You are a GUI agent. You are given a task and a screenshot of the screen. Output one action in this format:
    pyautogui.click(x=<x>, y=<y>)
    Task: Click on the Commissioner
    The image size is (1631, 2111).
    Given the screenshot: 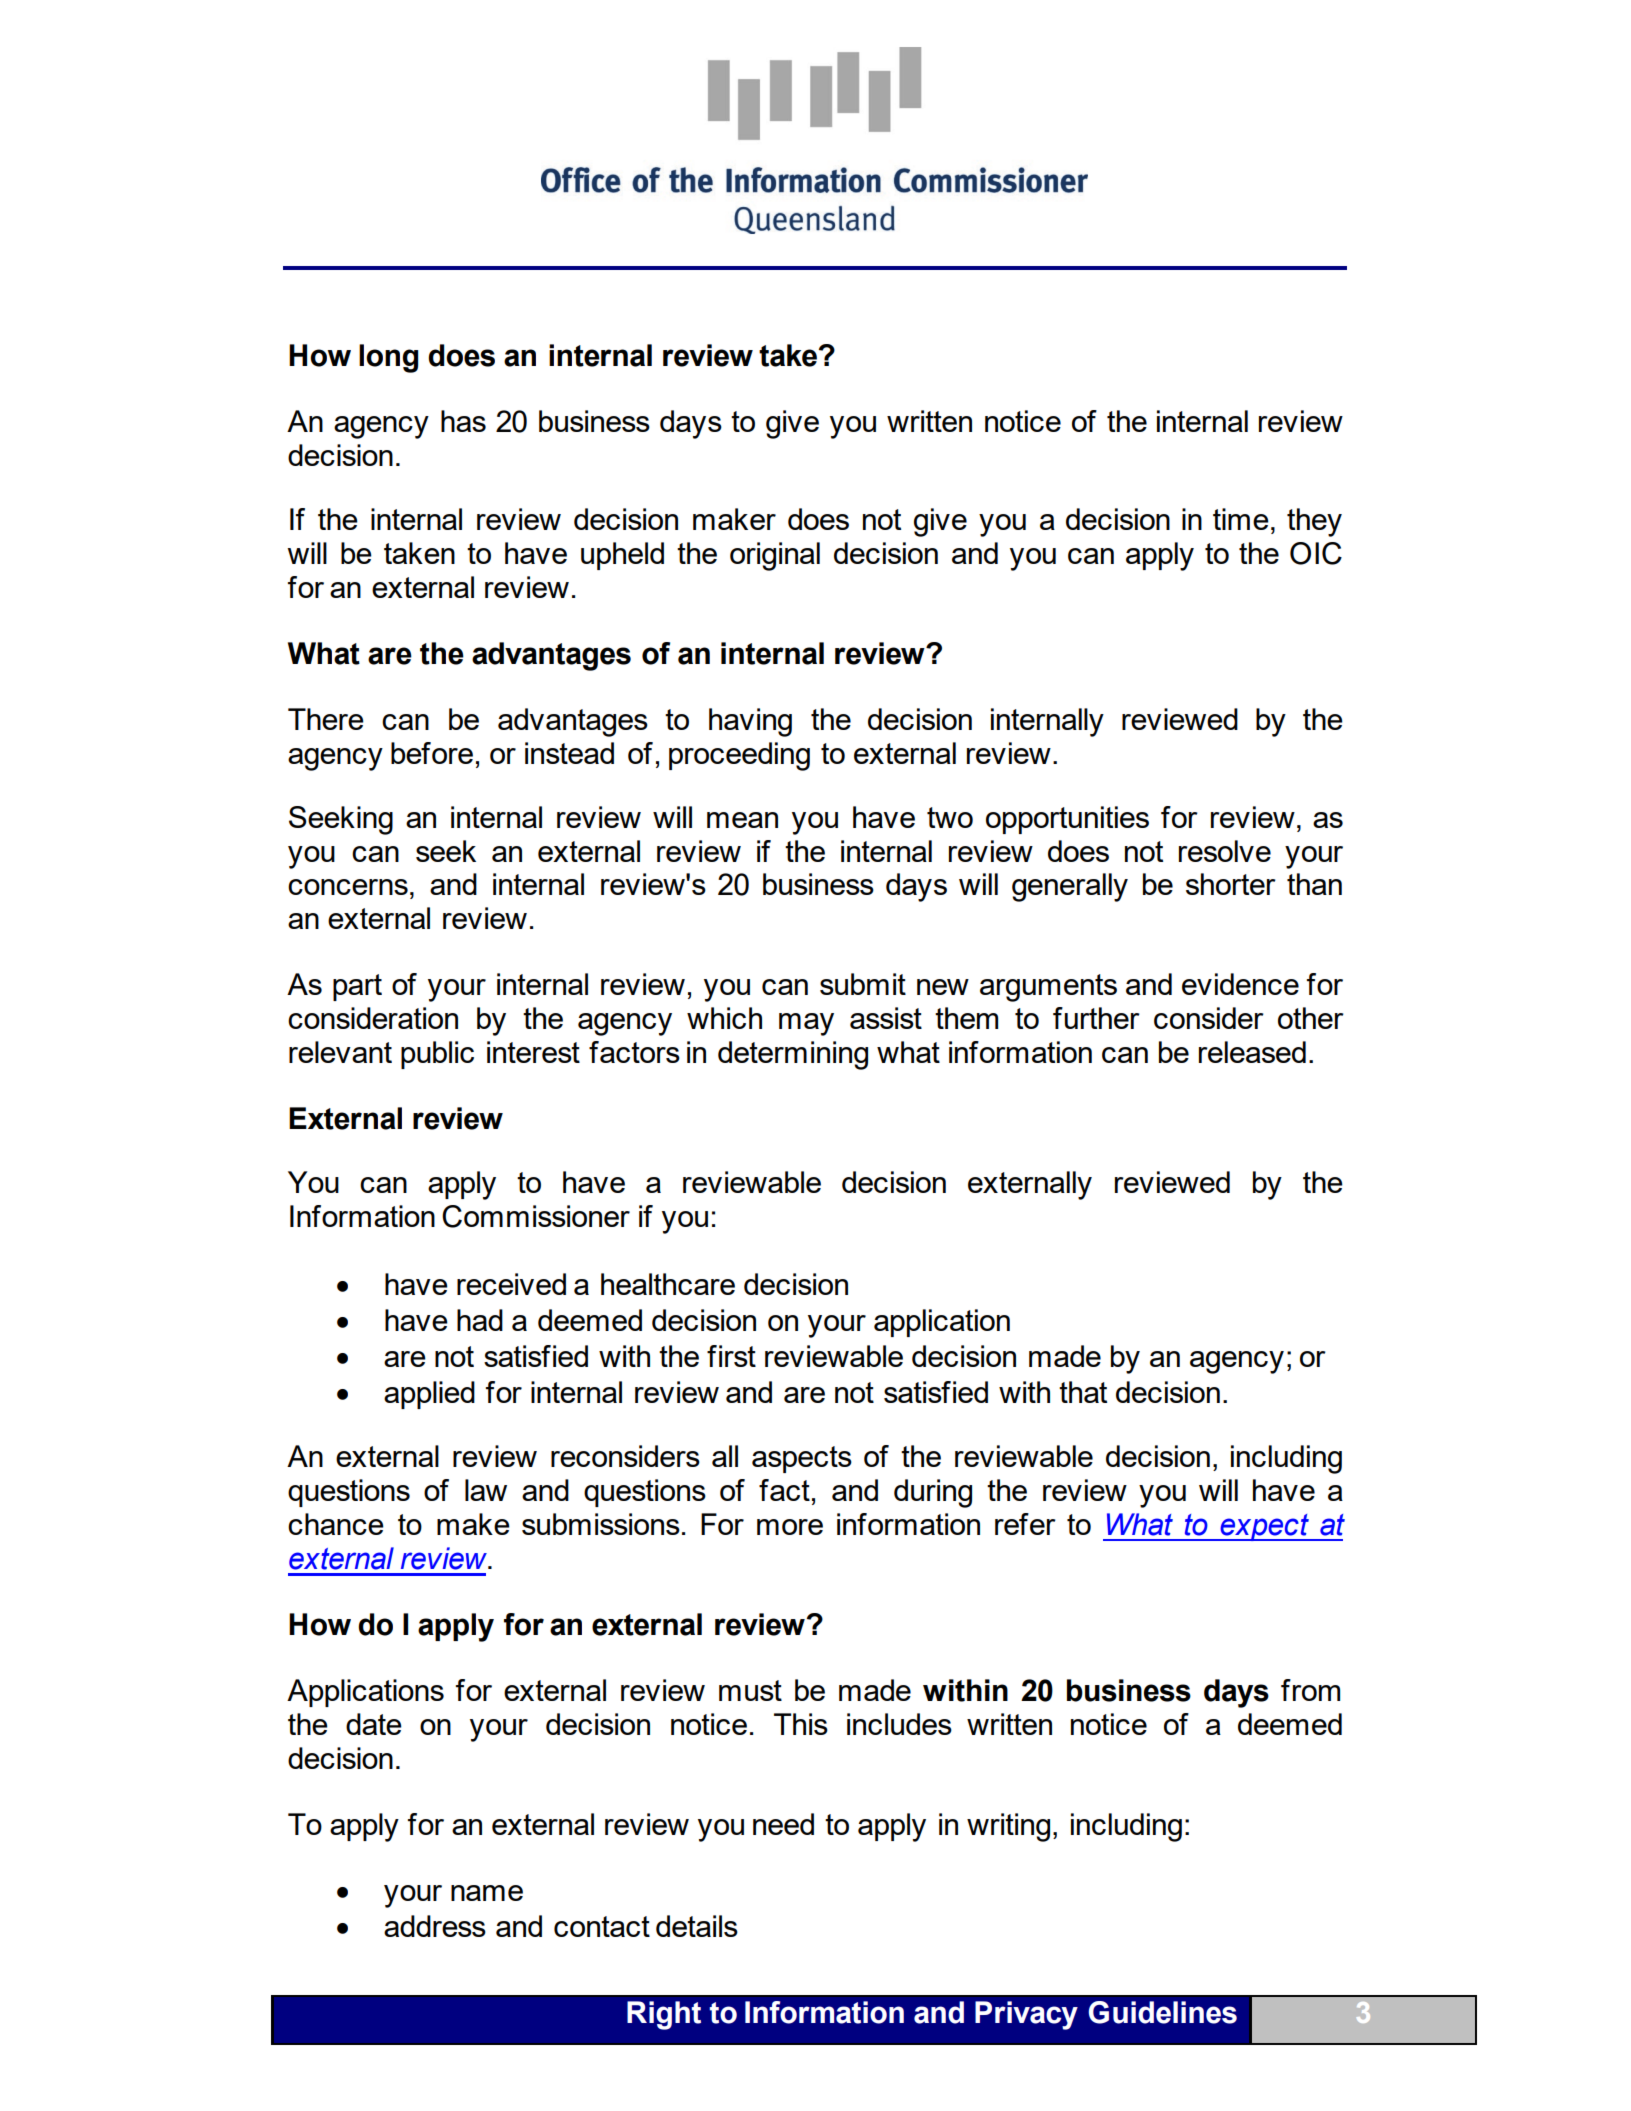 What is the action you would take?
    pyautogui.click(x=536, y=1216)
